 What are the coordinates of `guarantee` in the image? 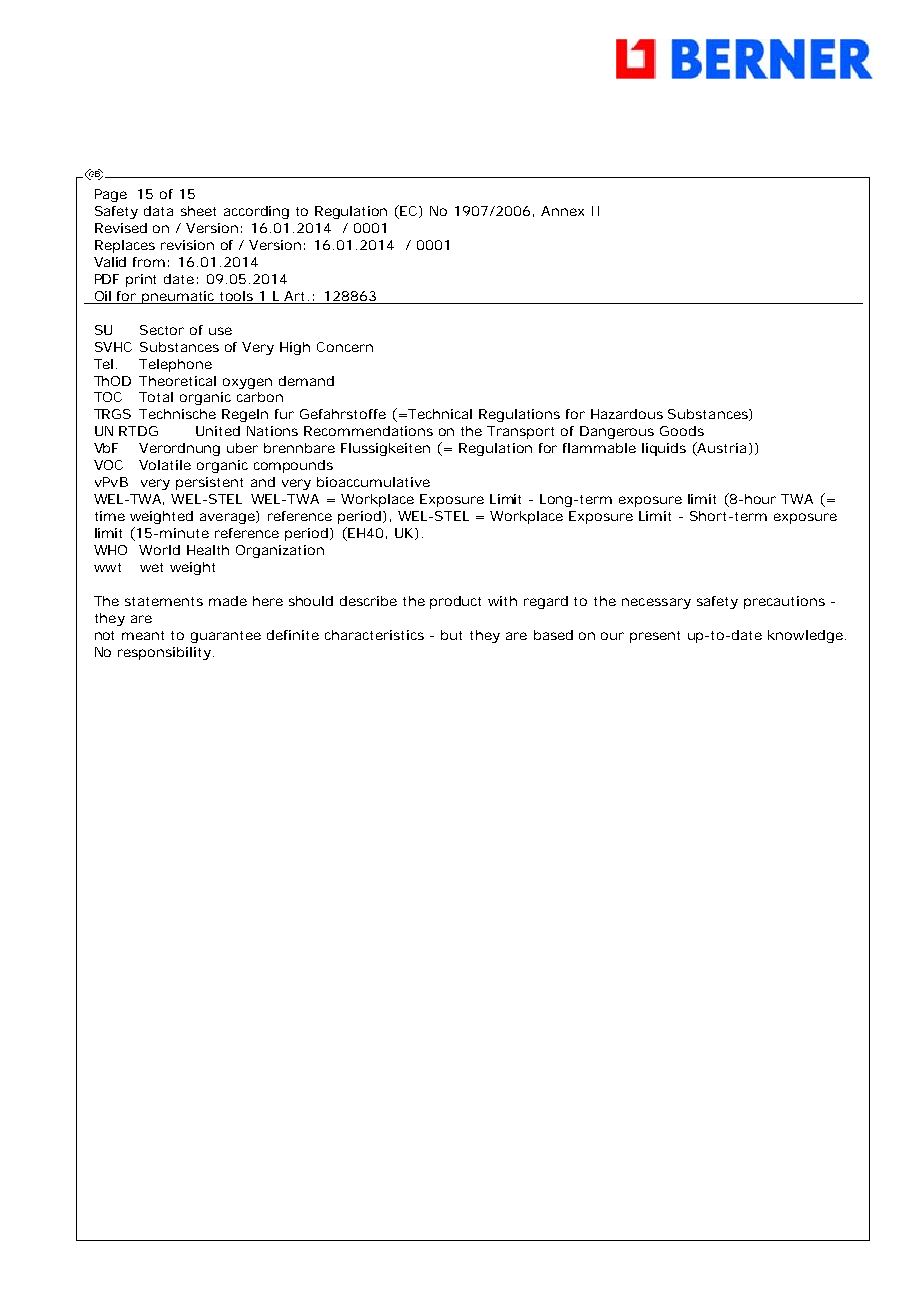 It's located at (226, 637).
